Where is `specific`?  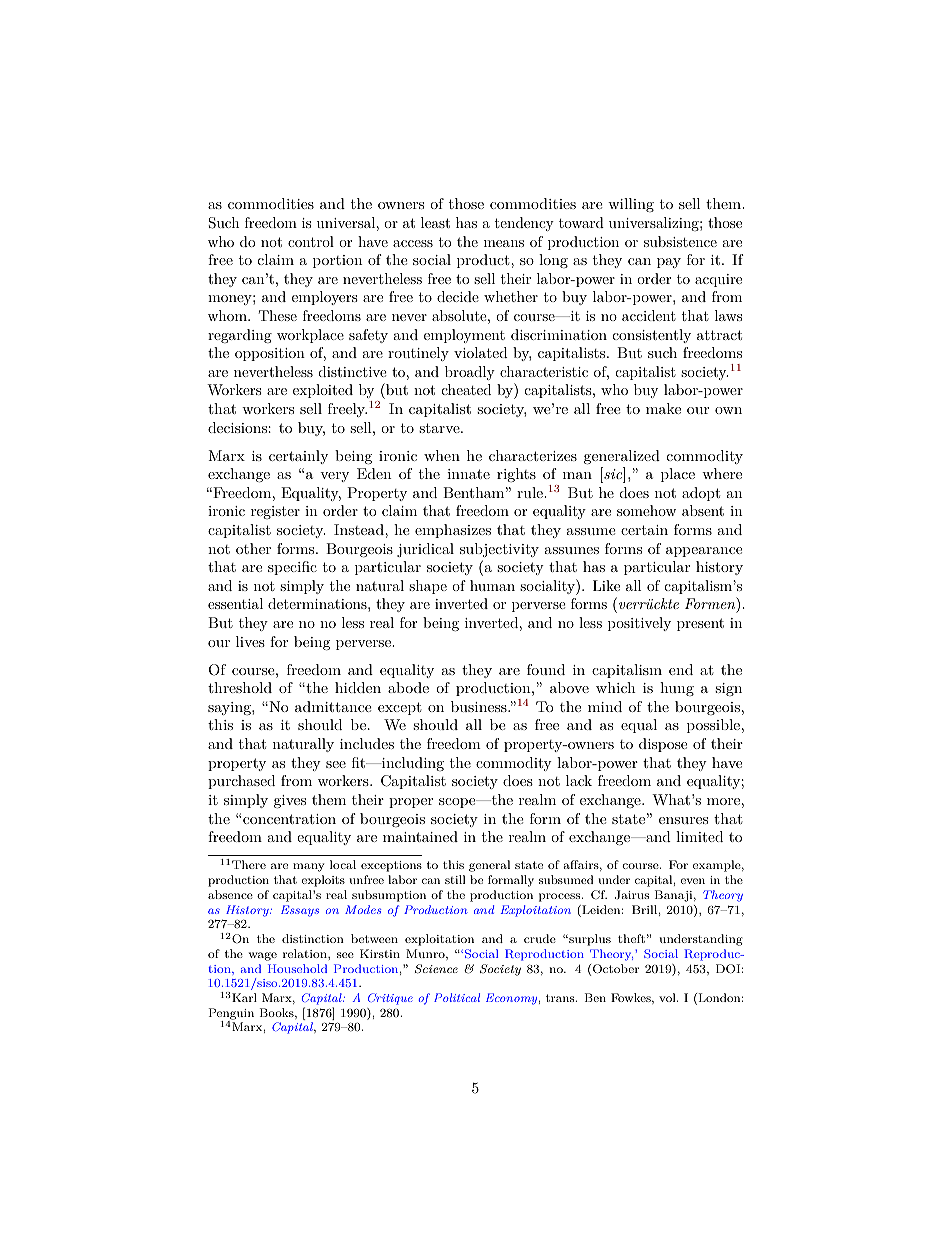 specific is located at coordinates (292, 568).
